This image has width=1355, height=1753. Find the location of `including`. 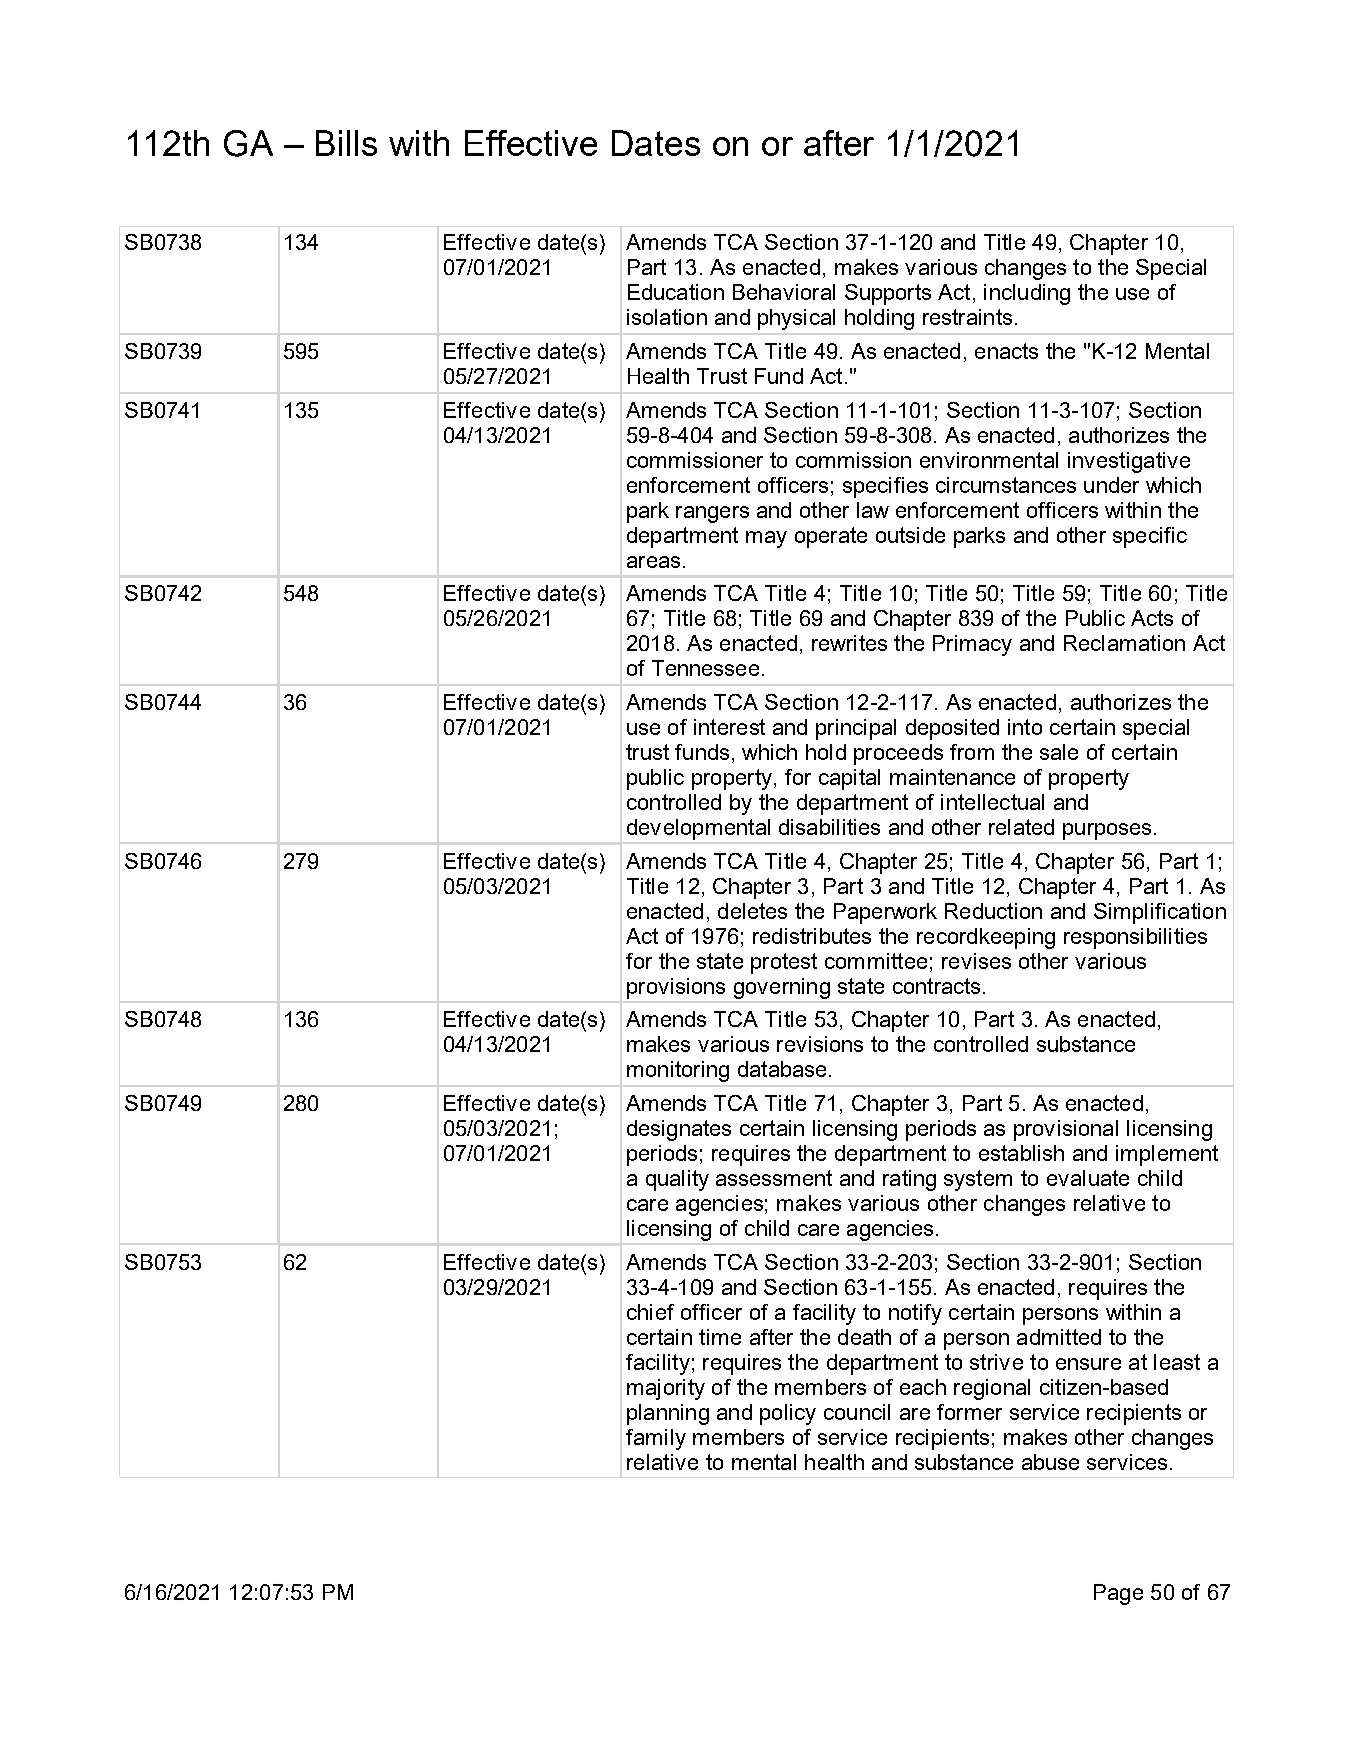

including is located at coordinates (1027, 294).
